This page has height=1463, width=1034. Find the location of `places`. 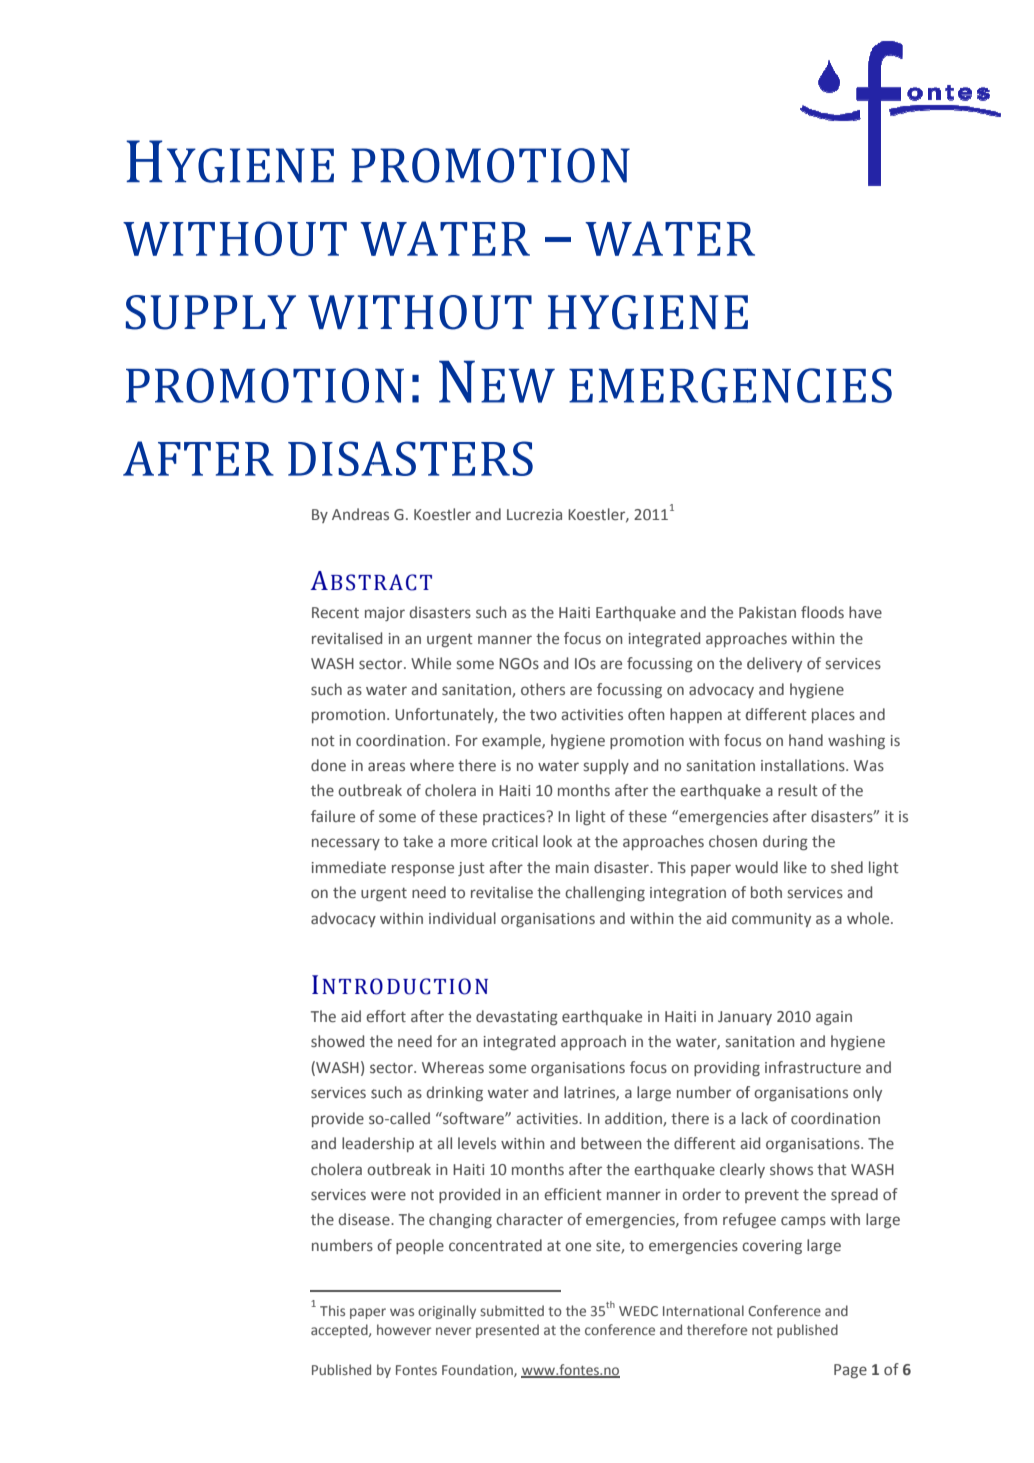

places is located at coordinates (833, 715).
